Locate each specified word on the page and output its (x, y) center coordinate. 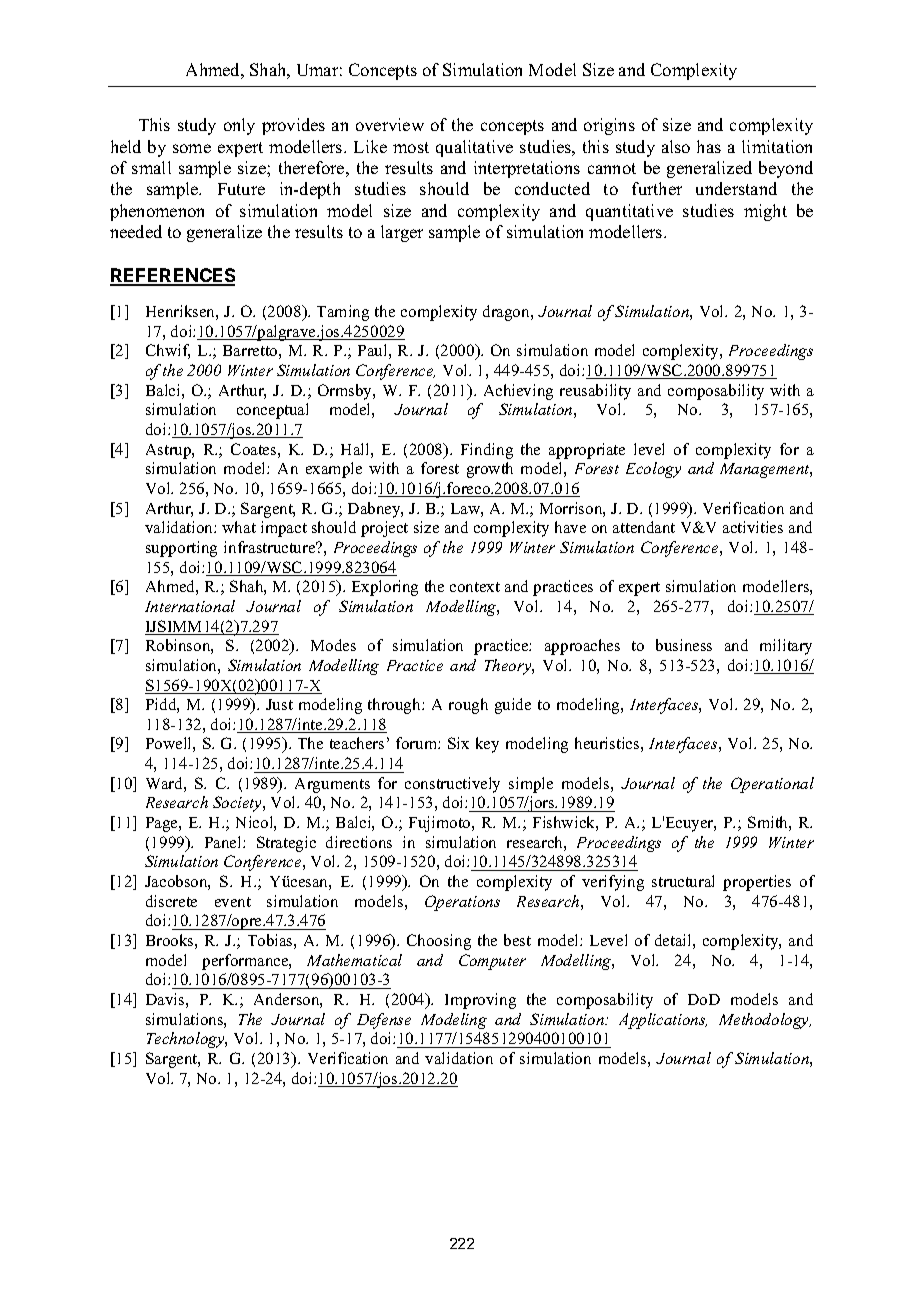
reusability (595, 392)
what (239, 527)
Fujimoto (441, 824)
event (233, 902)
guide (513, 706)
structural (683, 881)
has (709, 146)
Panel (224, 842)
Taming (343, 313)
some (192, 148)
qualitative (474, 148)
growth (490, 470)
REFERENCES (172, 276)
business (684, 645)
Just (279, 704)
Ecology (653, 470)
